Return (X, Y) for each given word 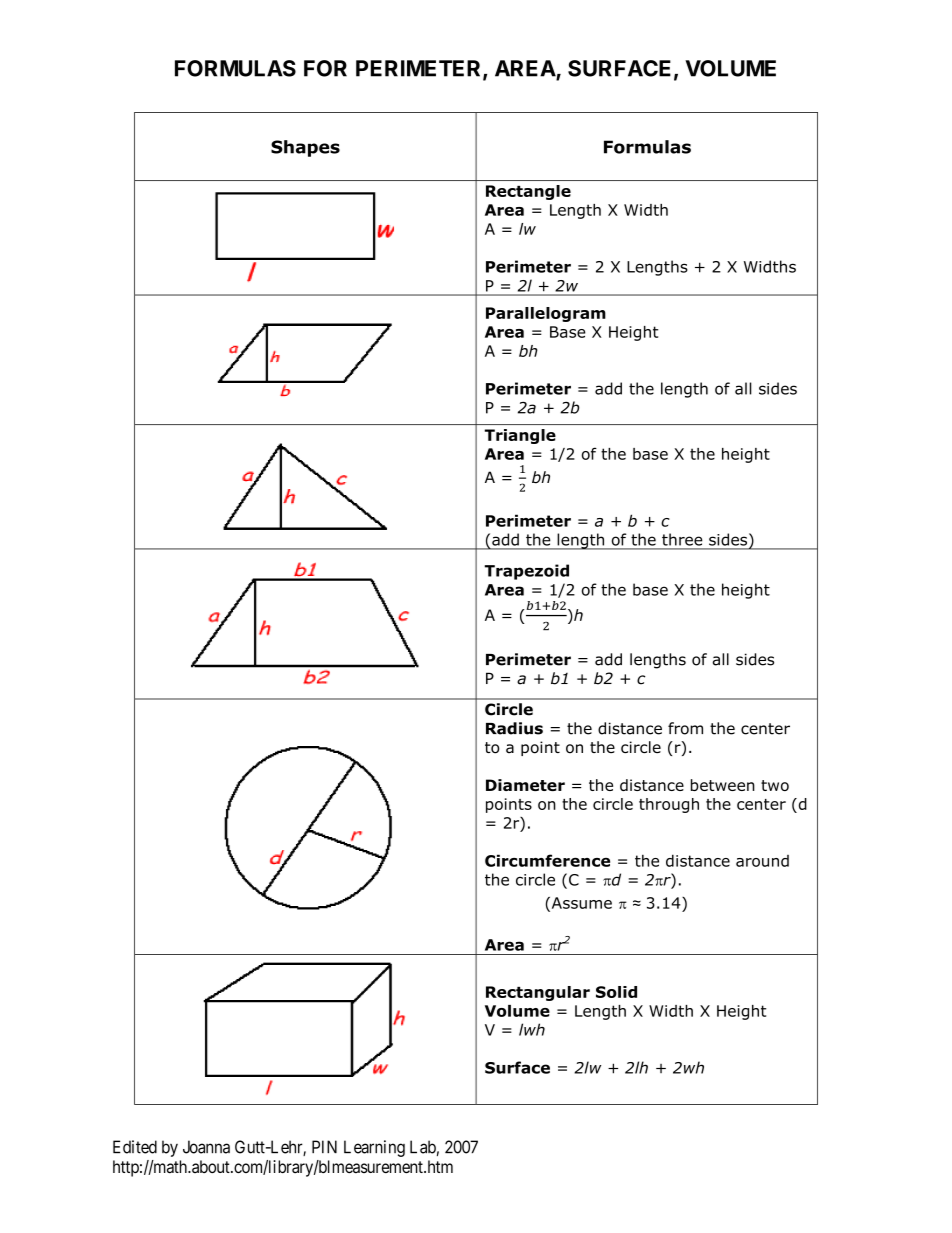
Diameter (525, 785)
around (762, 861)
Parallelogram (546, 314)
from (685, 728)
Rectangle (528, 192)
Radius (514, 728)
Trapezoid (526, 572)
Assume (580, 904)
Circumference (547, 860)
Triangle (520, 436)
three (682, 540)
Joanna (206, 1147)
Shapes (305, 148)
